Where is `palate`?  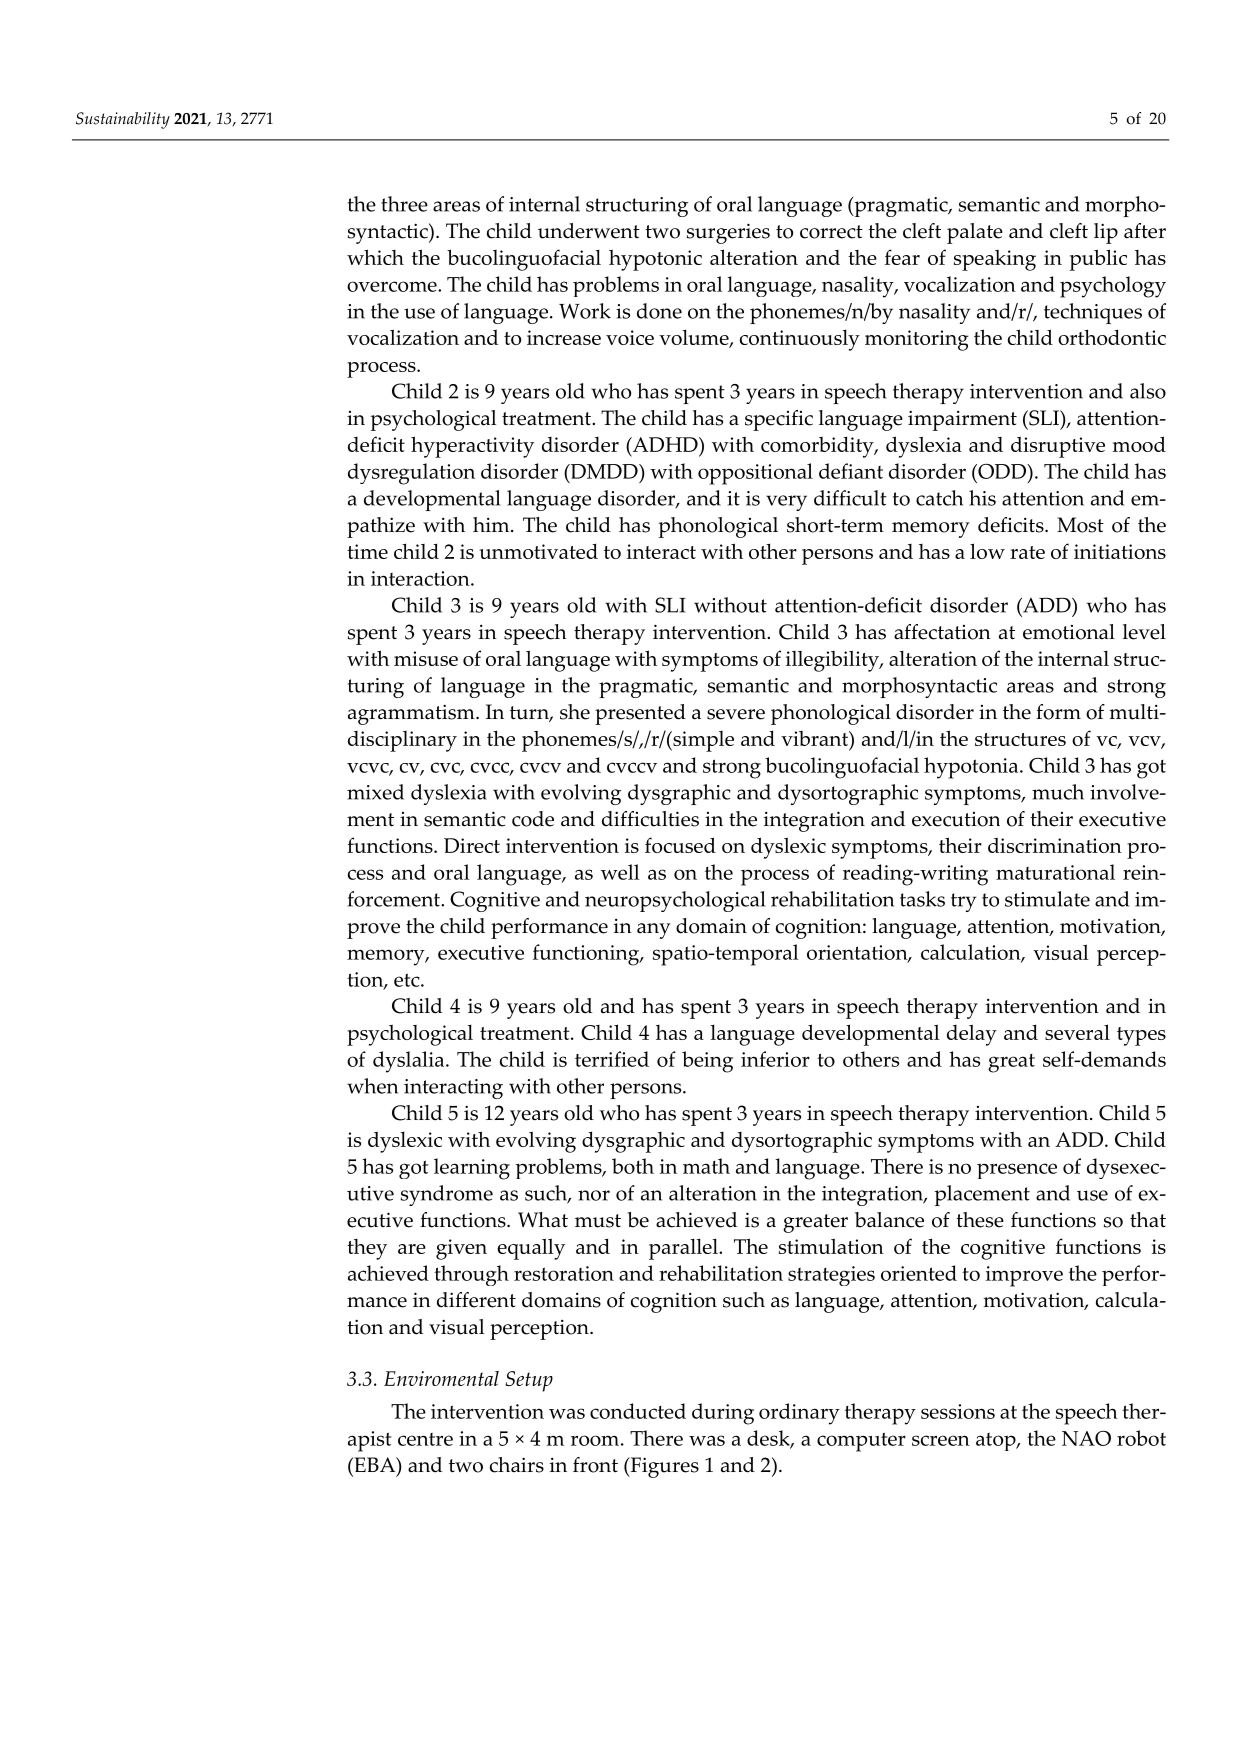 palate is located at coordinates (975, 233).
